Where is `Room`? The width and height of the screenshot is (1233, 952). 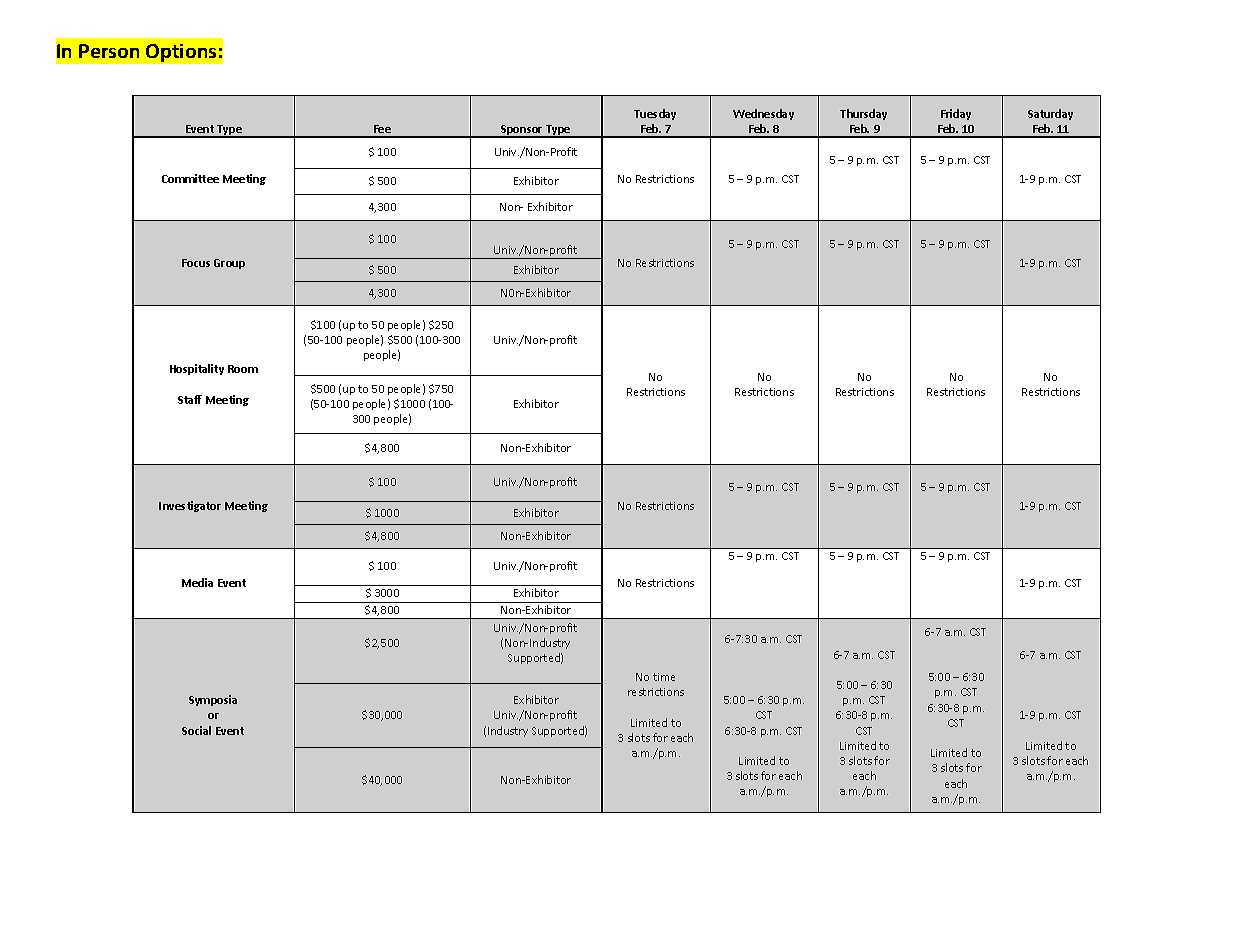 Room is located at coordinates (243, 369).
